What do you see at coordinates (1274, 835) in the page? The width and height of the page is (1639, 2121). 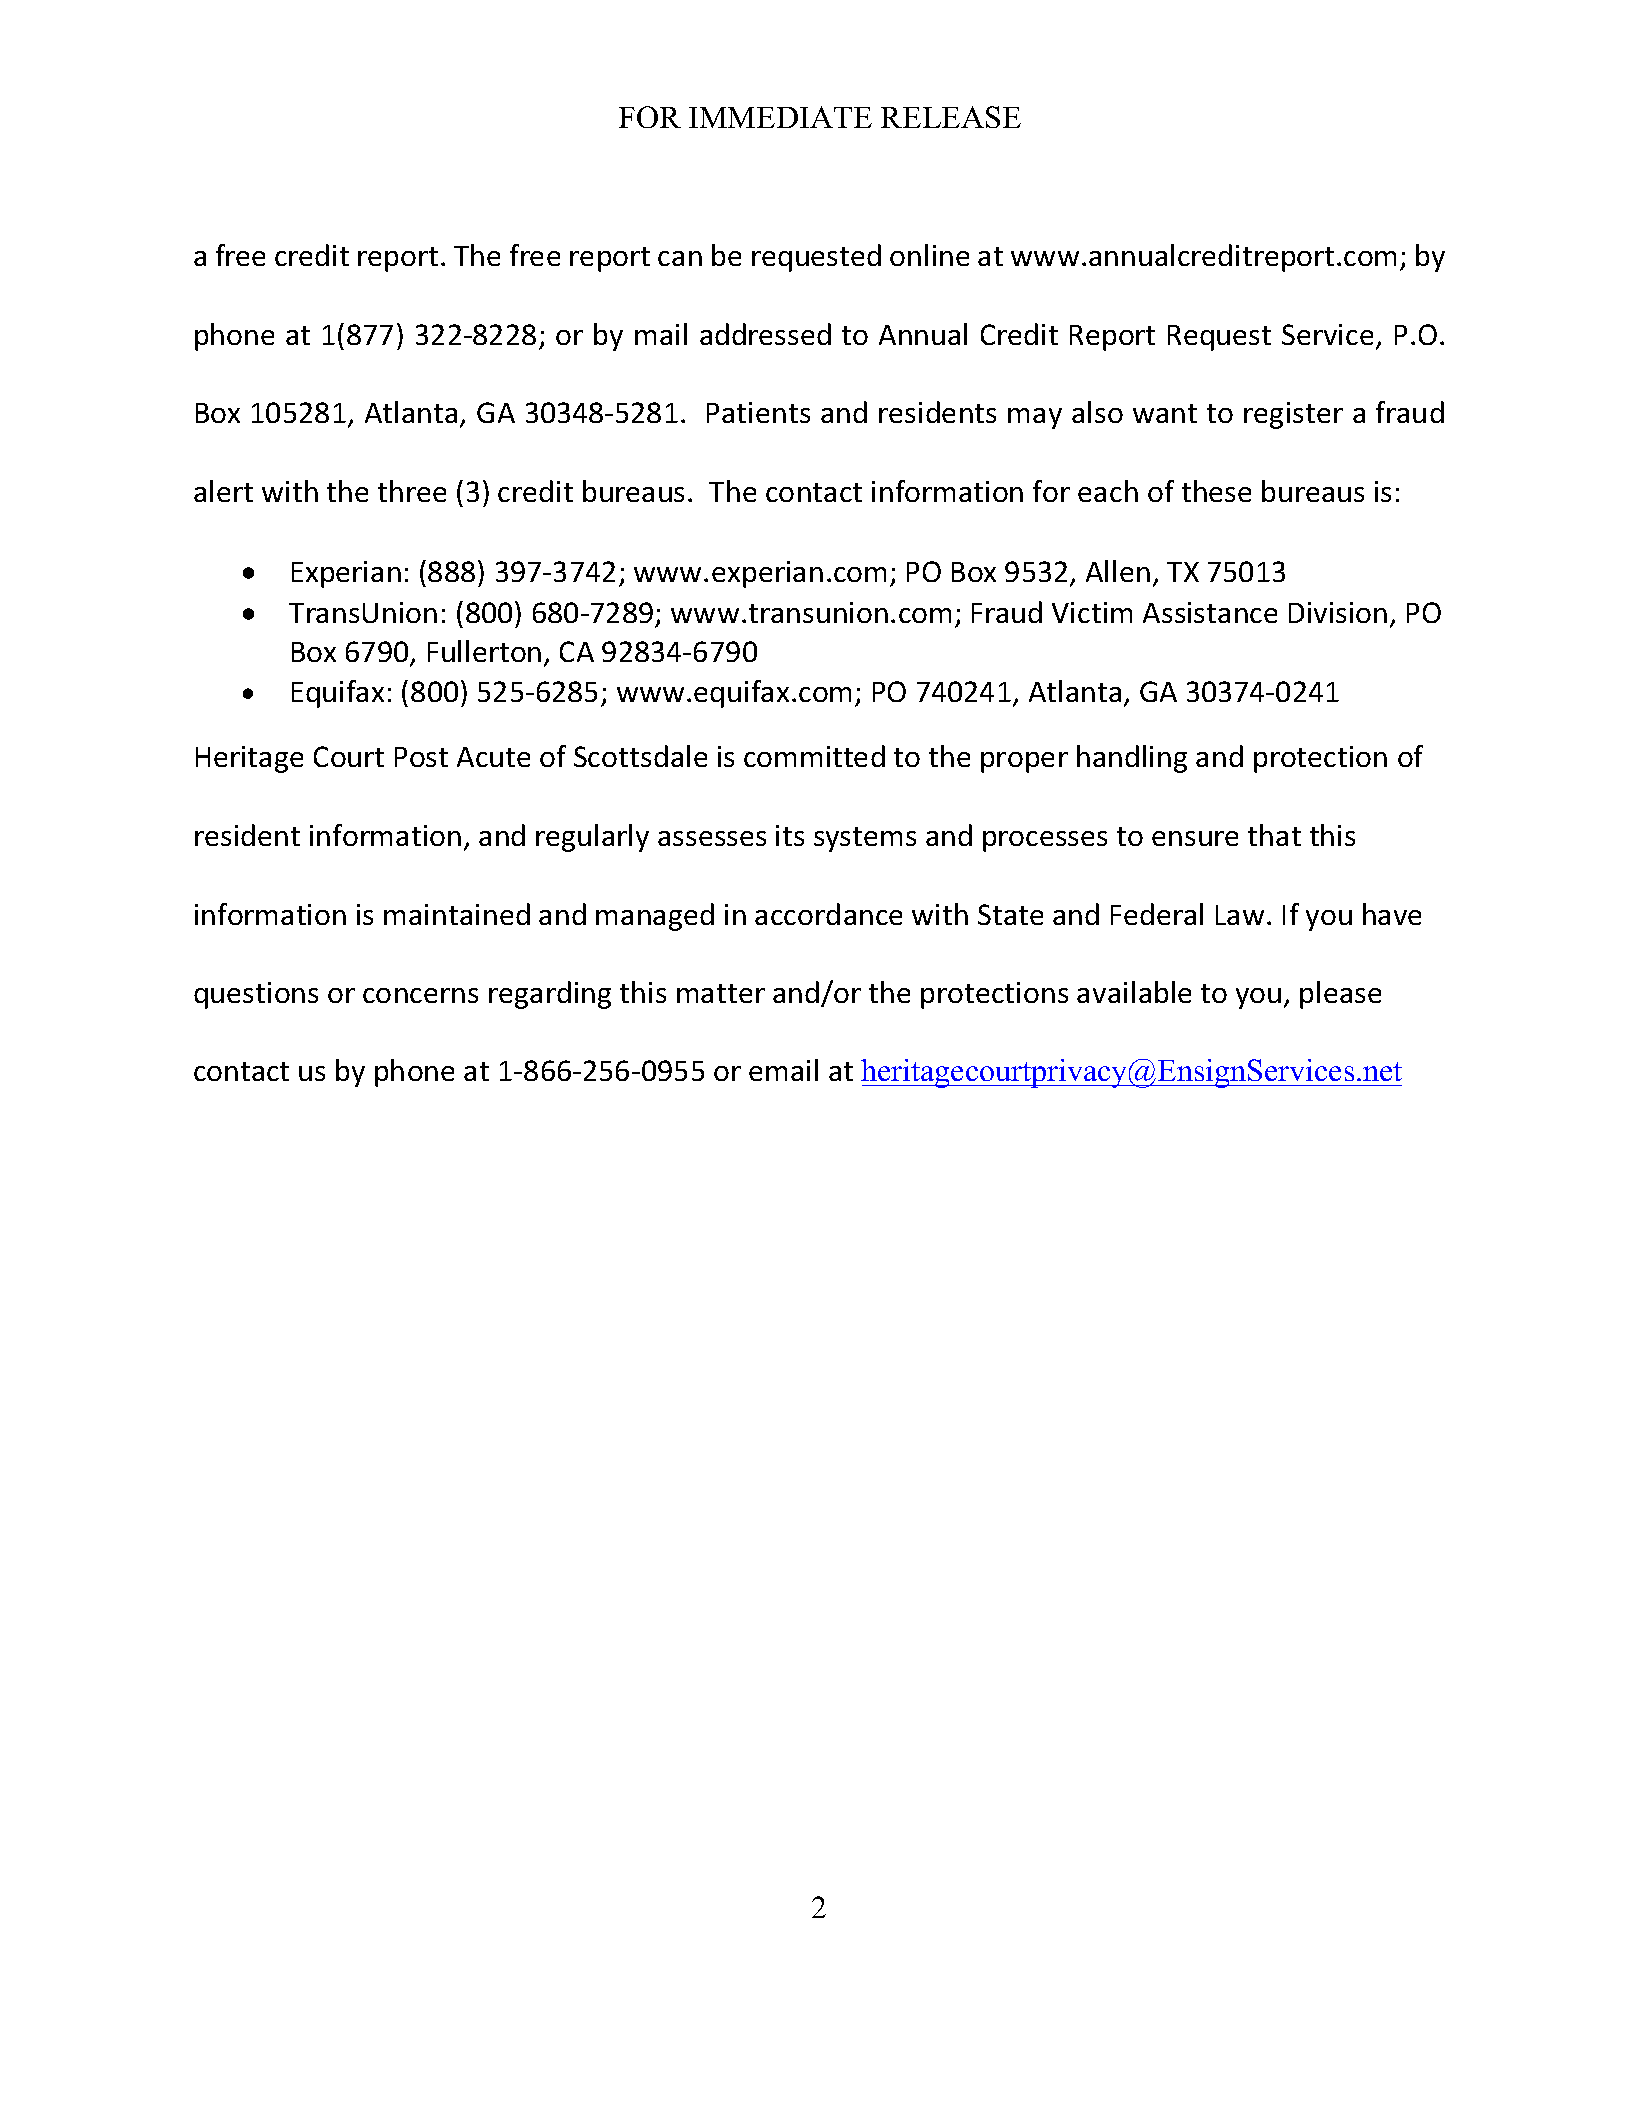 I see `that` at bounding box center [1274, 835].
